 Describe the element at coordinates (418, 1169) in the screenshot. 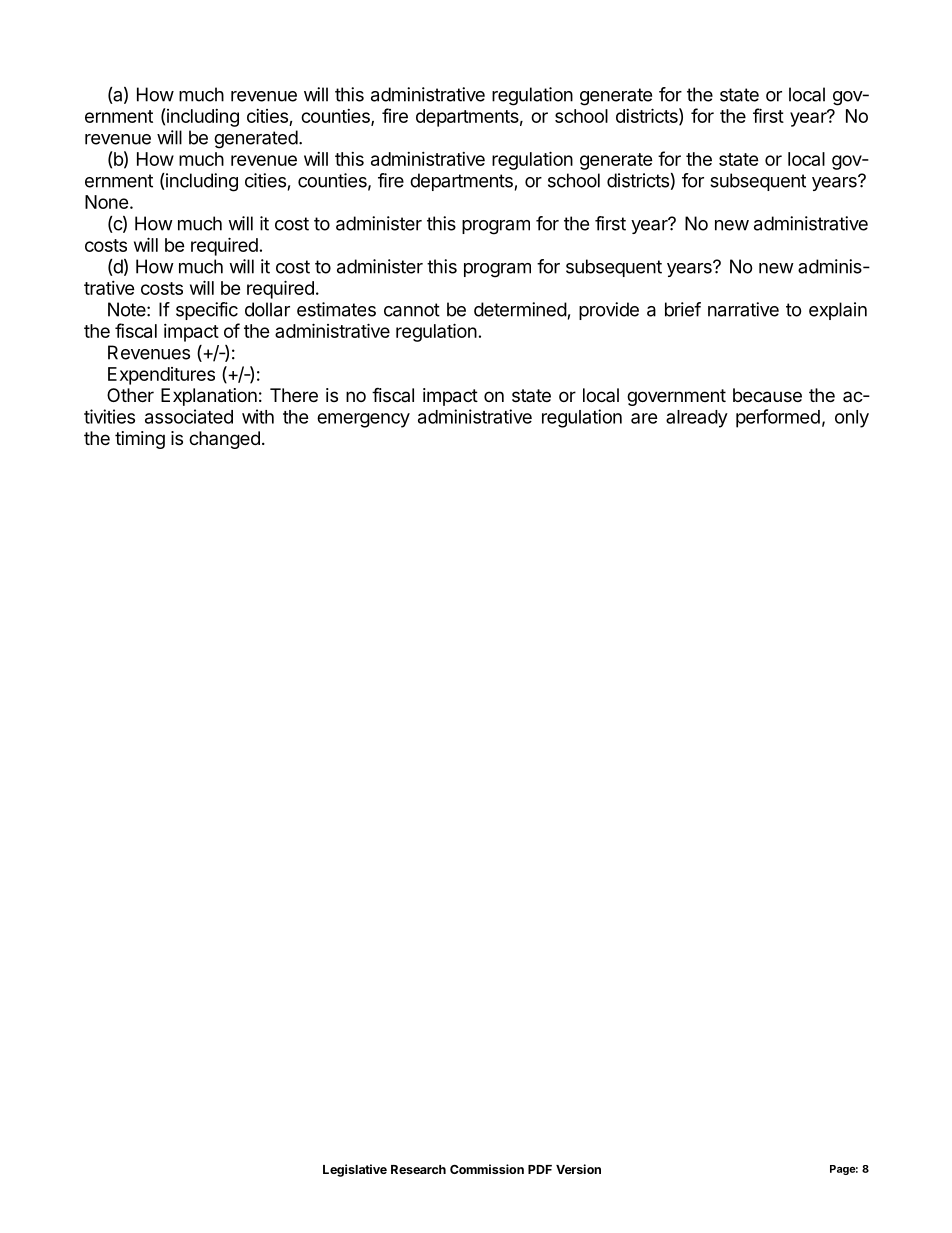

I see `Research` at that location.
